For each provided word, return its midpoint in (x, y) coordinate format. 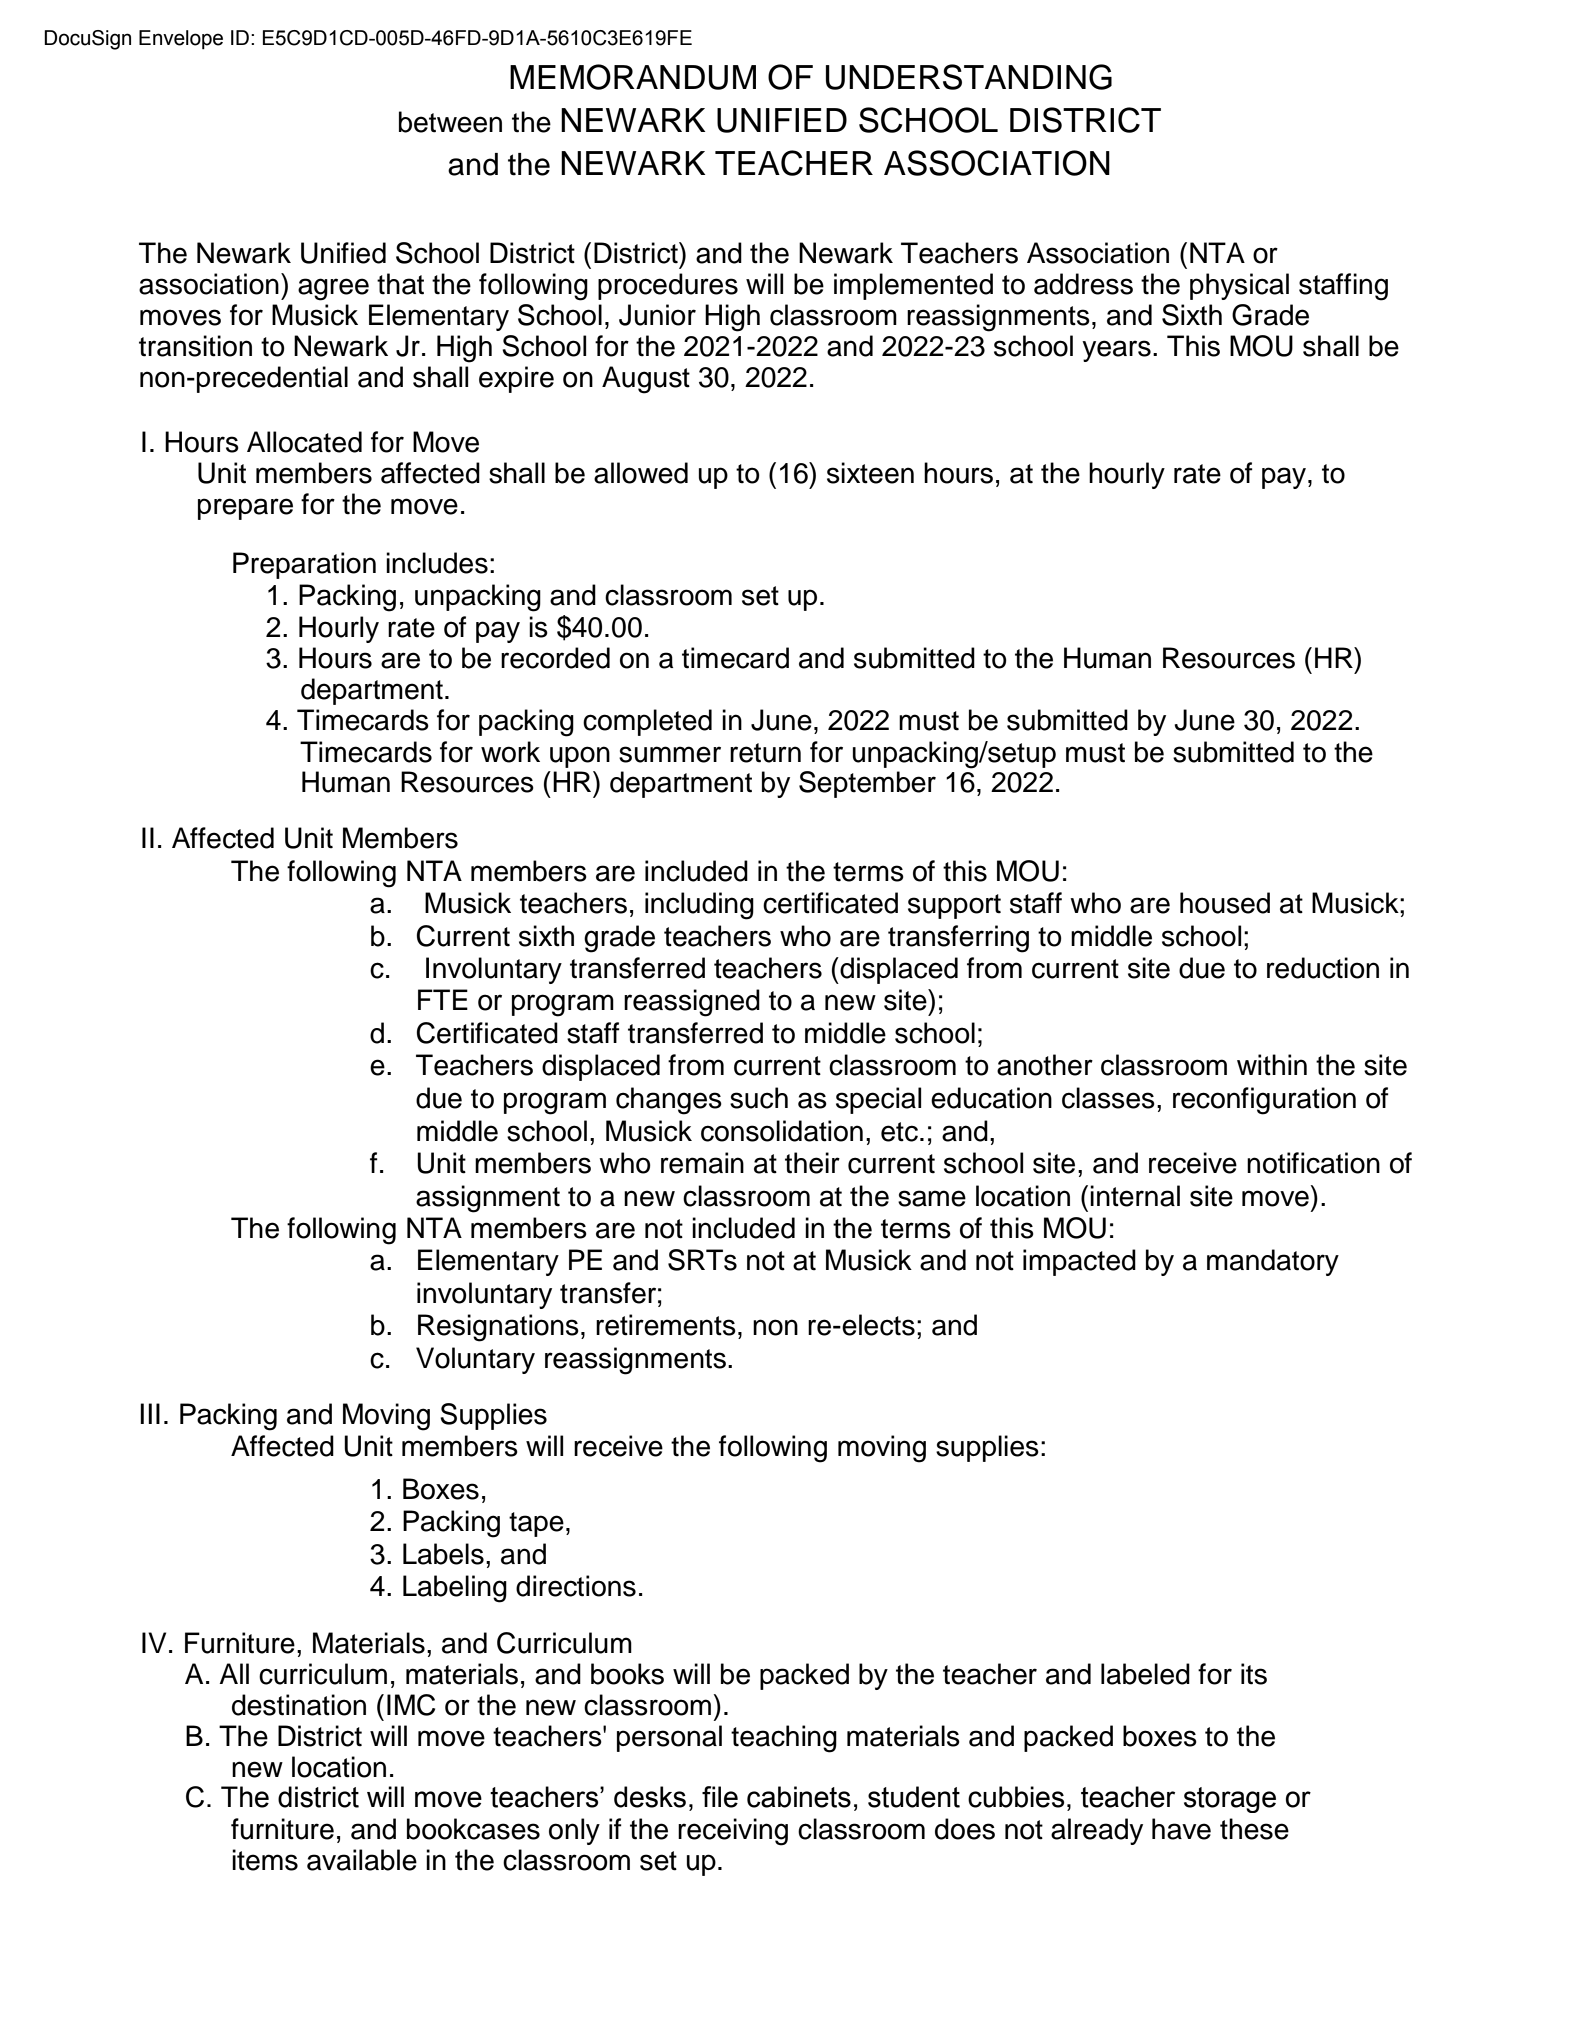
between (450, 122)
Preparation (304, 565)
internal (1135, 1196)
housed (1225, 903)
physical (1239, 286)
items (265, 1860)
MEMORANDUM (633, 77)
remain (702, 1163)
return (765, 753)
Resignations (498, 1328)
